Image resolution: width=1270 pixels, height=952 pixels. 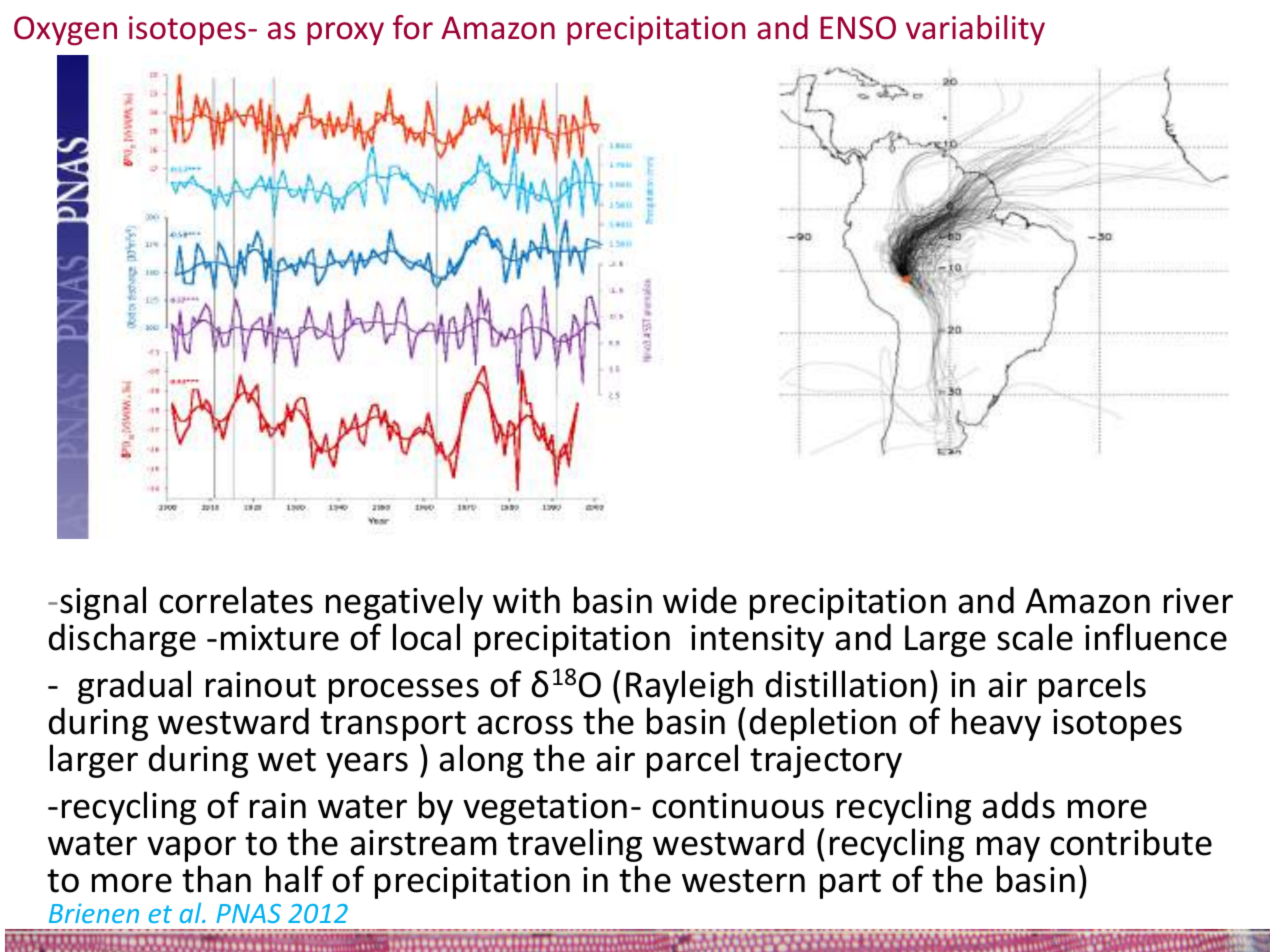 What do you see at coordinates (236, 600) in the screenshot?
I see `correlates` at bounding box center [236, 600].
